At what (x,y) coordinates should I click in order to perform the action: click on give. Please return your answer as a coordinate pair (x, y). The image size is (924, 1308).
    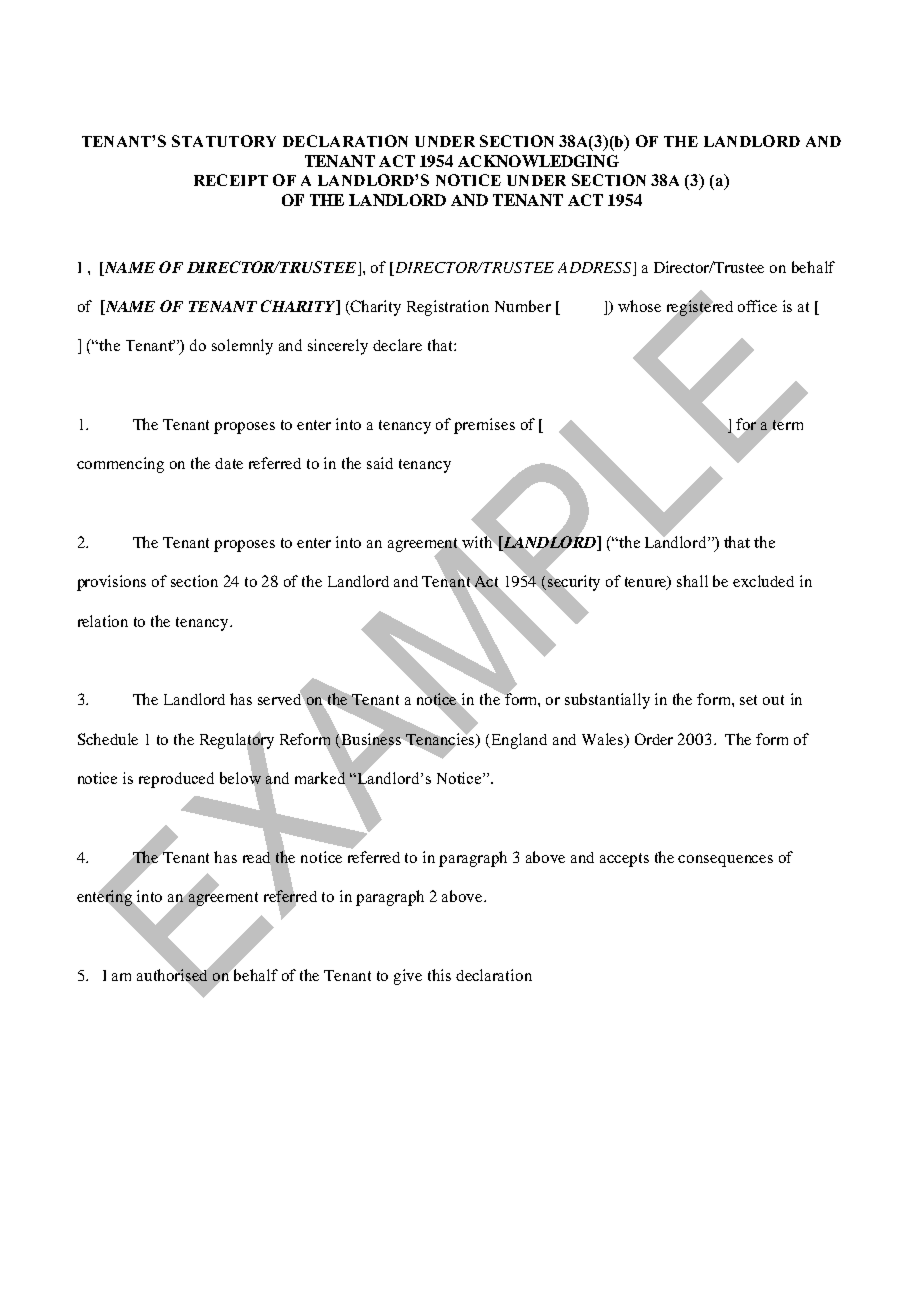
    Looking at the image, I should click on (408, 977).
